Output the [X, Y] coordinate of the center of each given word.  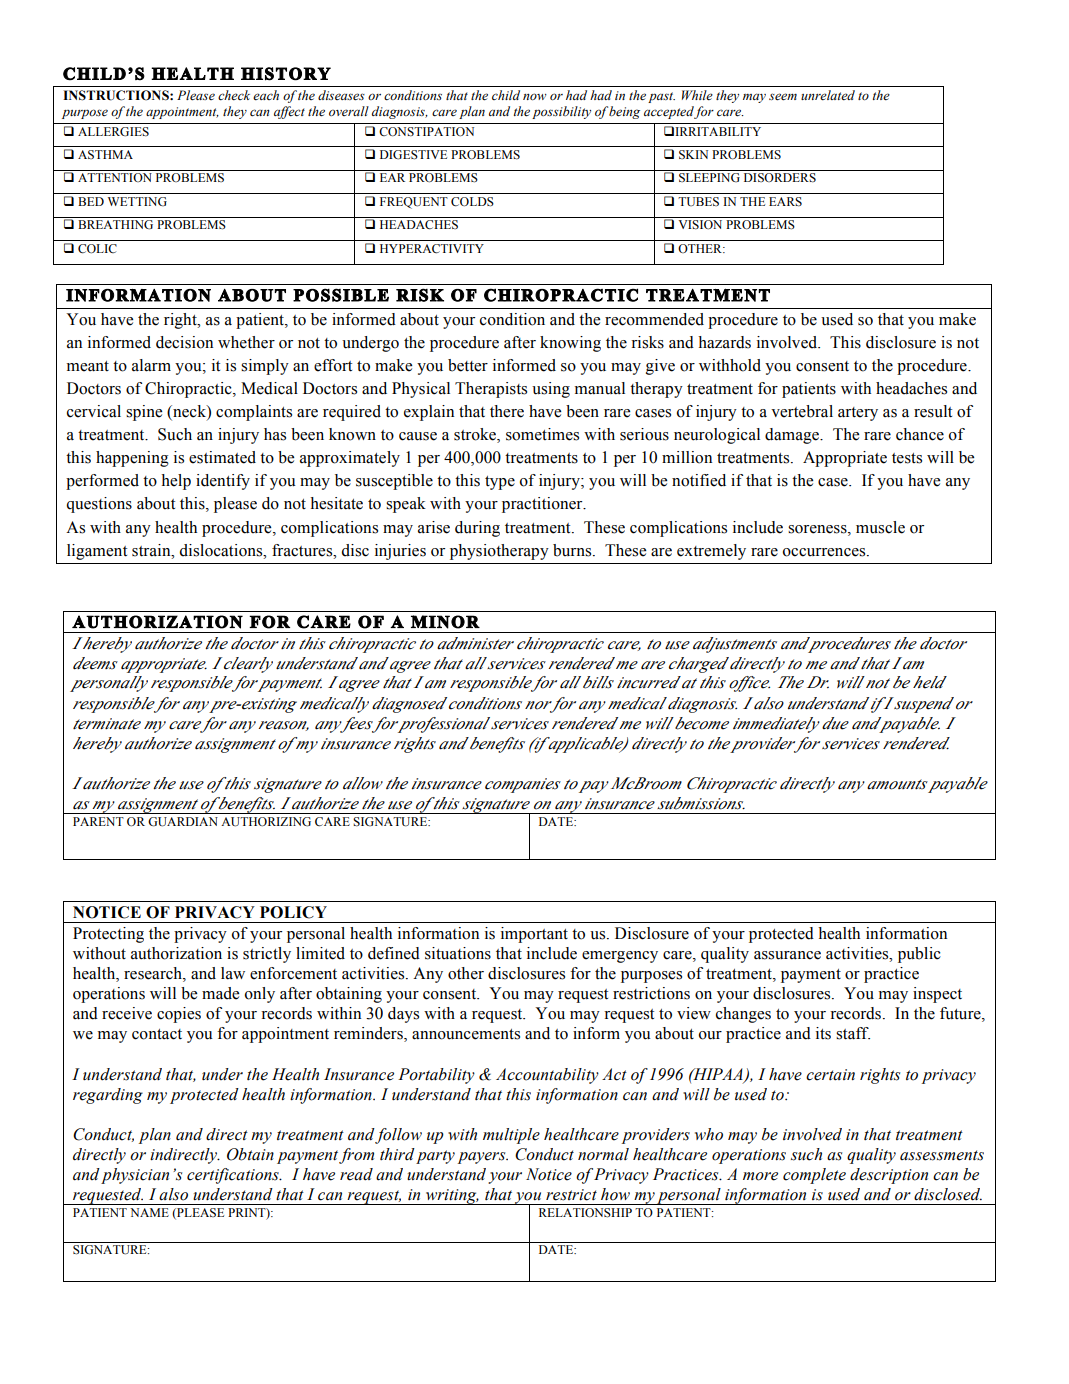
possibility [561, 112]
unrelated [828, 95]
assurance [787, 955]
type [500, 483]
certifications [234, 1176]
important [534, 935]
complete [814, 1176]
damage [793, 436]
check [234, 95]
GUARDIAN [183, 822]
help [176, 482]
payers [483, 1158]
